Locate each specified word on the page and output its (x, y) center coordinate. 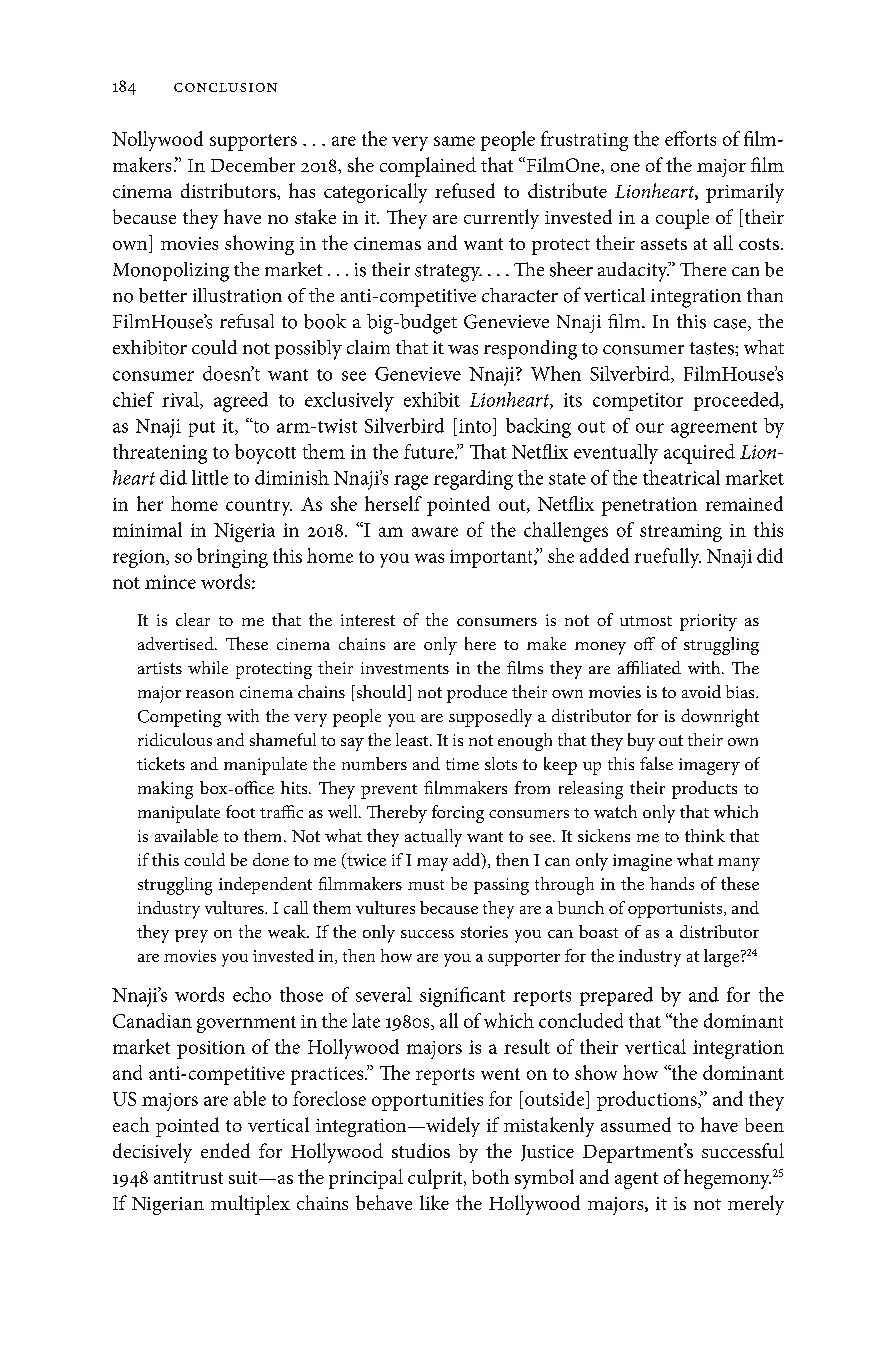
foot (240, 811)
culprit (436, 1179)
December (253, 164)
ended (225, 1150)
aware (435, 532)
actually (433, 838)
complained (428, 167)
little (210, 477)
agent (636, 1180)
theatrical (681, 477)
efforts (690, 138)
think (705, 835)
